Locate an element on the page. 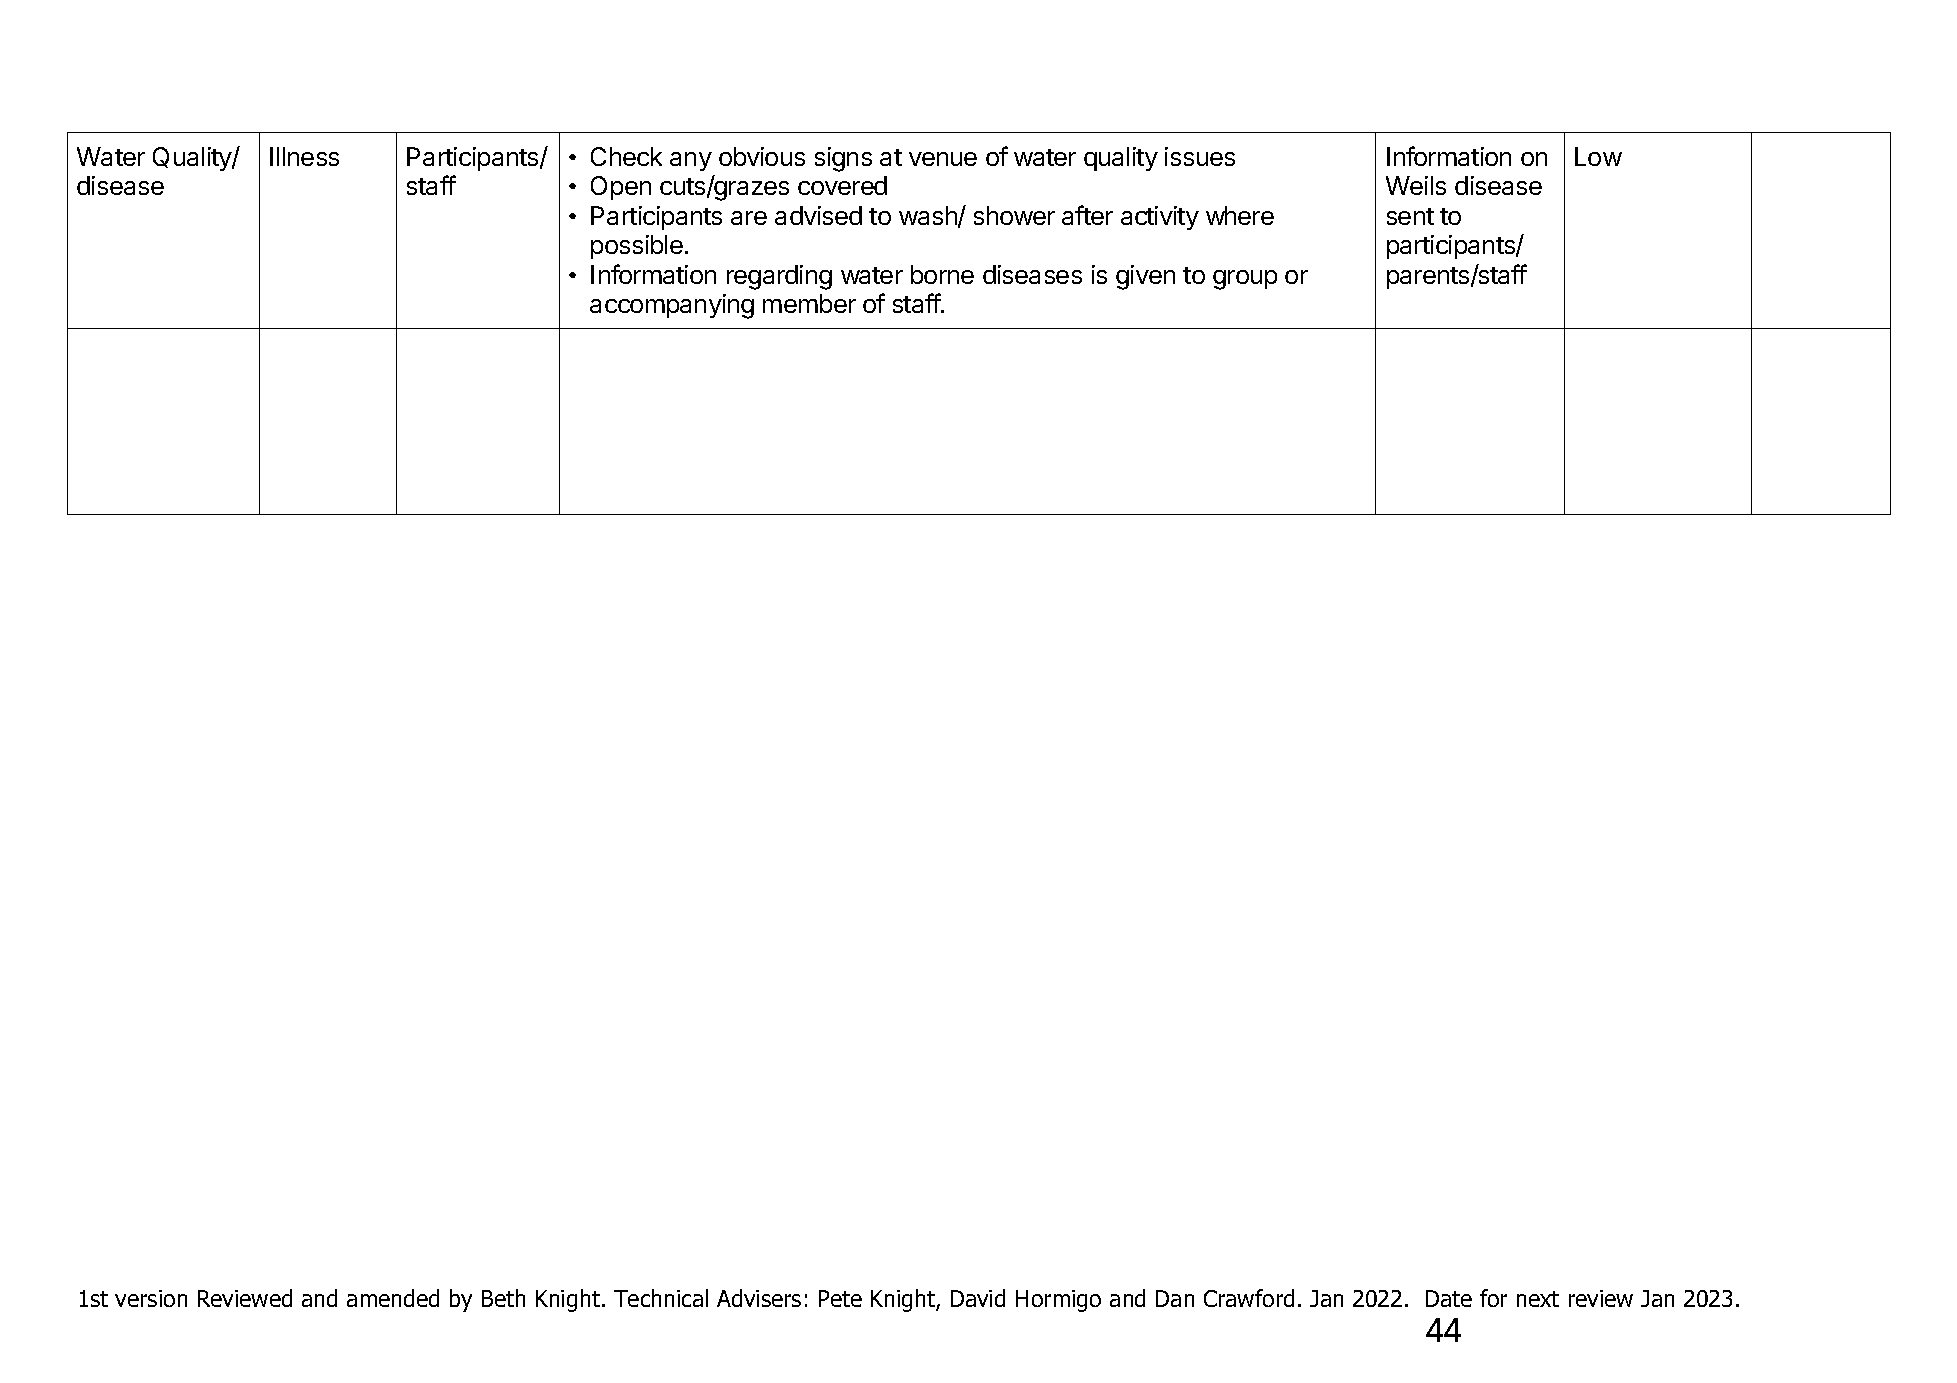 The image size is (1957, 1383). amended is located at coordinates (393, 1298).
